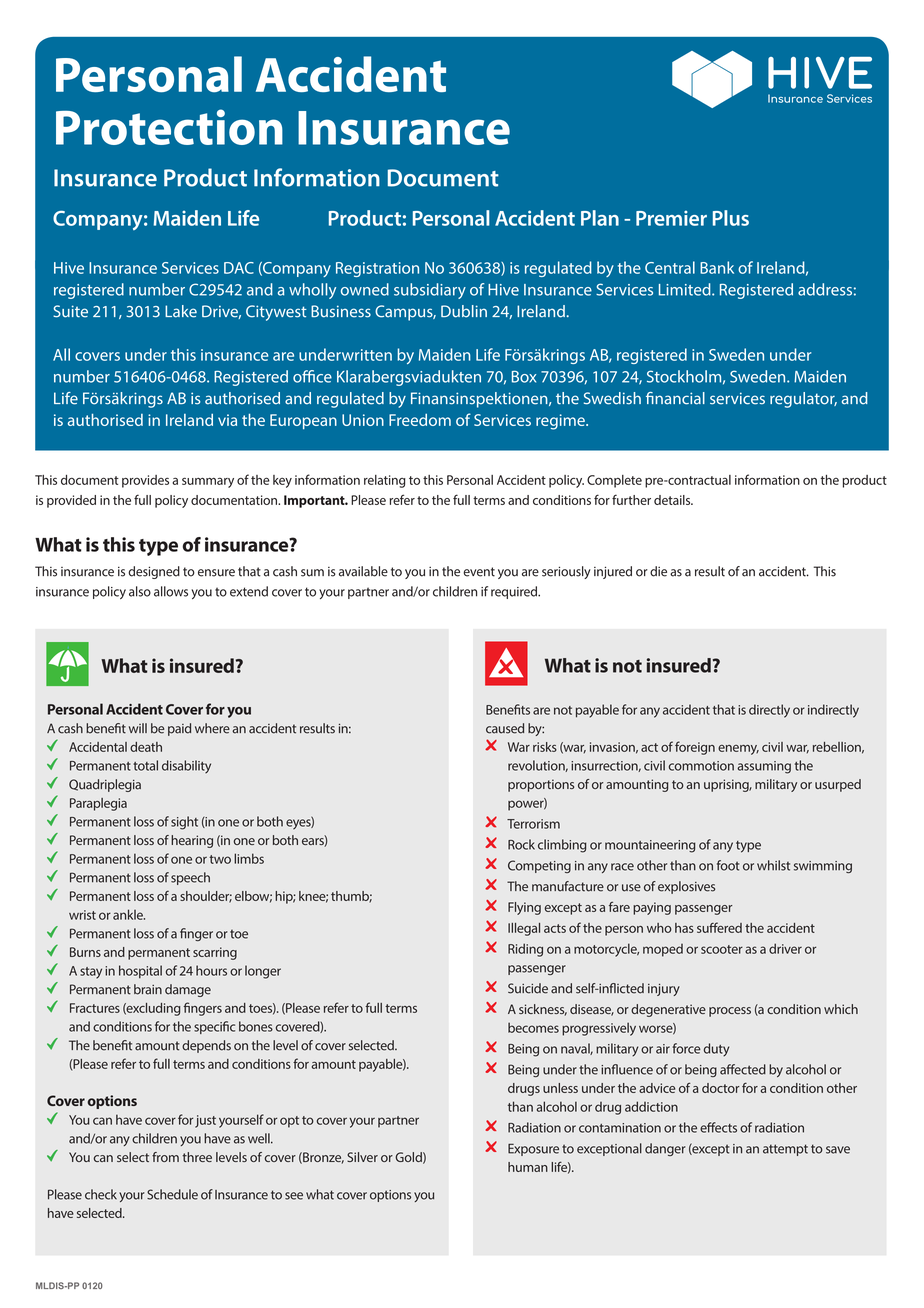 The width and height of the screenshot is (924, 1308). Describe the element at coordinates (803, 400) in the screenshot. I see `regulator` at that location.
